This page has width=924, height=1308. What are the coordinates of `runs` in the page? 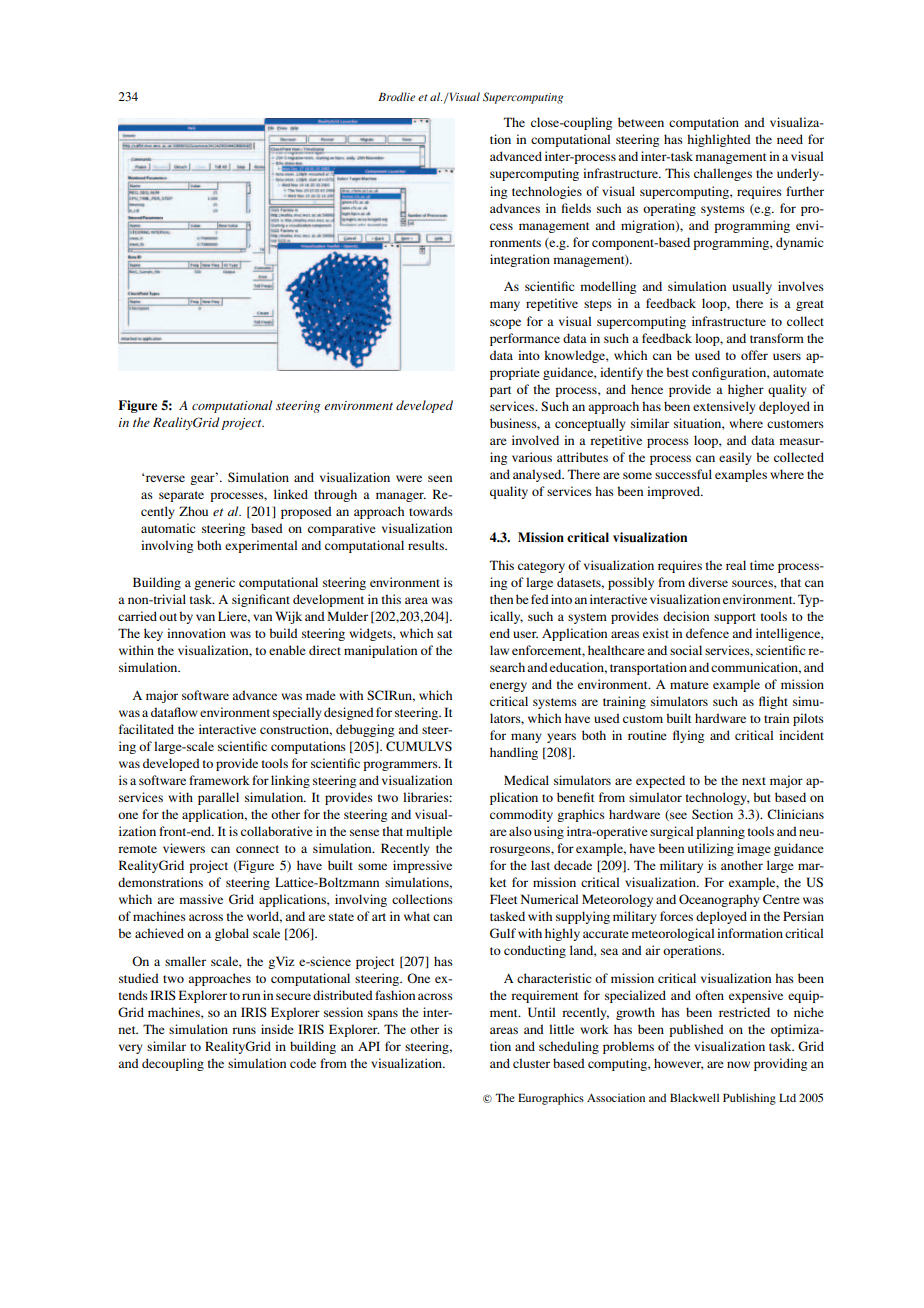 It's located at (244, 1030).
